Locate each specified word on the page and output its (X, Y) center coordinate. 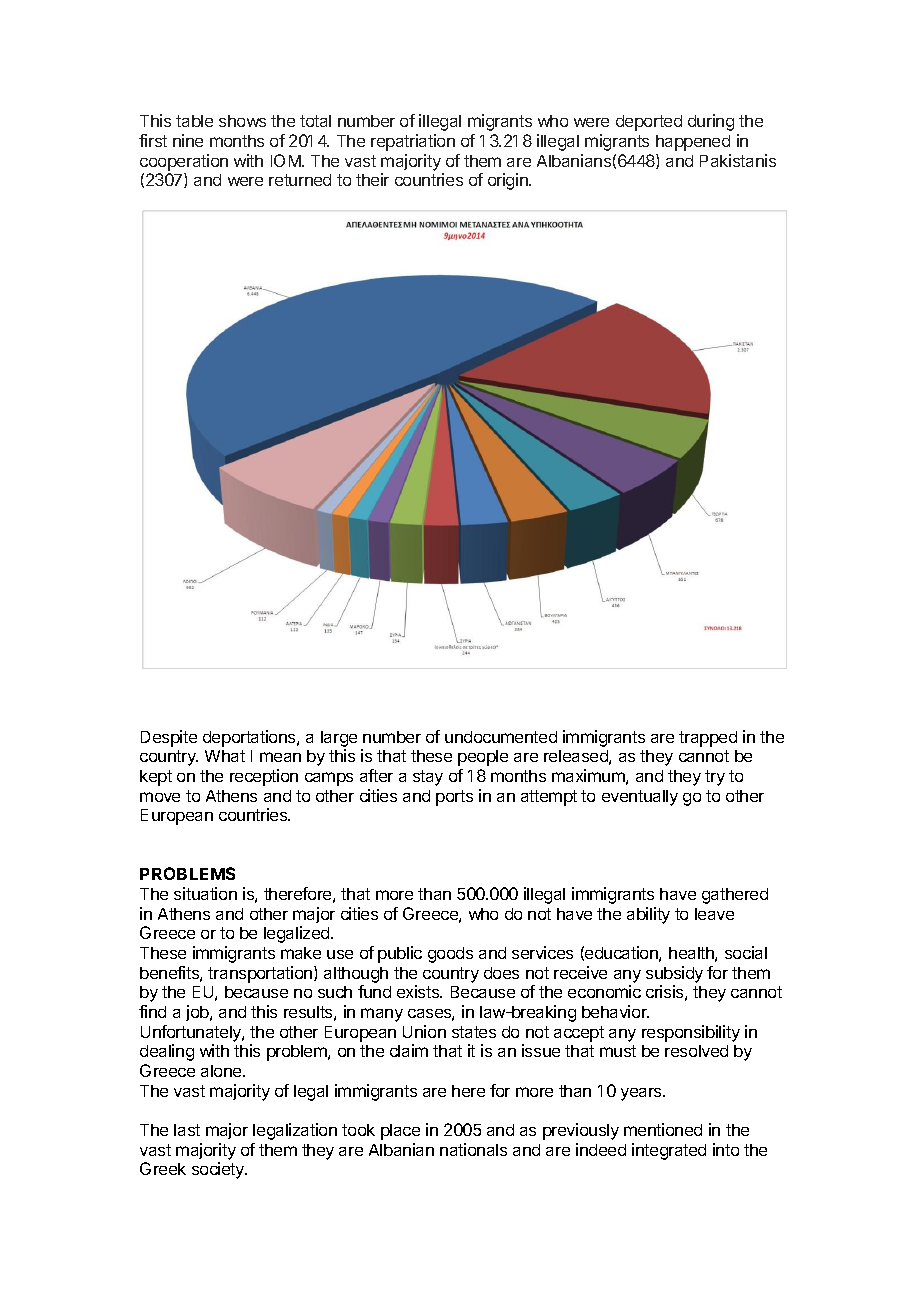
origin (509, 181)
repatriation (413, 142)
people (483, 758)
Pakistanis (738, 160)
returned (300, 180)
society (219, 1170)
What (225, 756)
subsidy (674, 974)
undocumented (501, 737)
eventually (640, 798)
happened (693, 143)
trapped (708, 739)
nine (188, 140)
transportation (261, 974)
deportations (250, 738)
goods (450, 955)
